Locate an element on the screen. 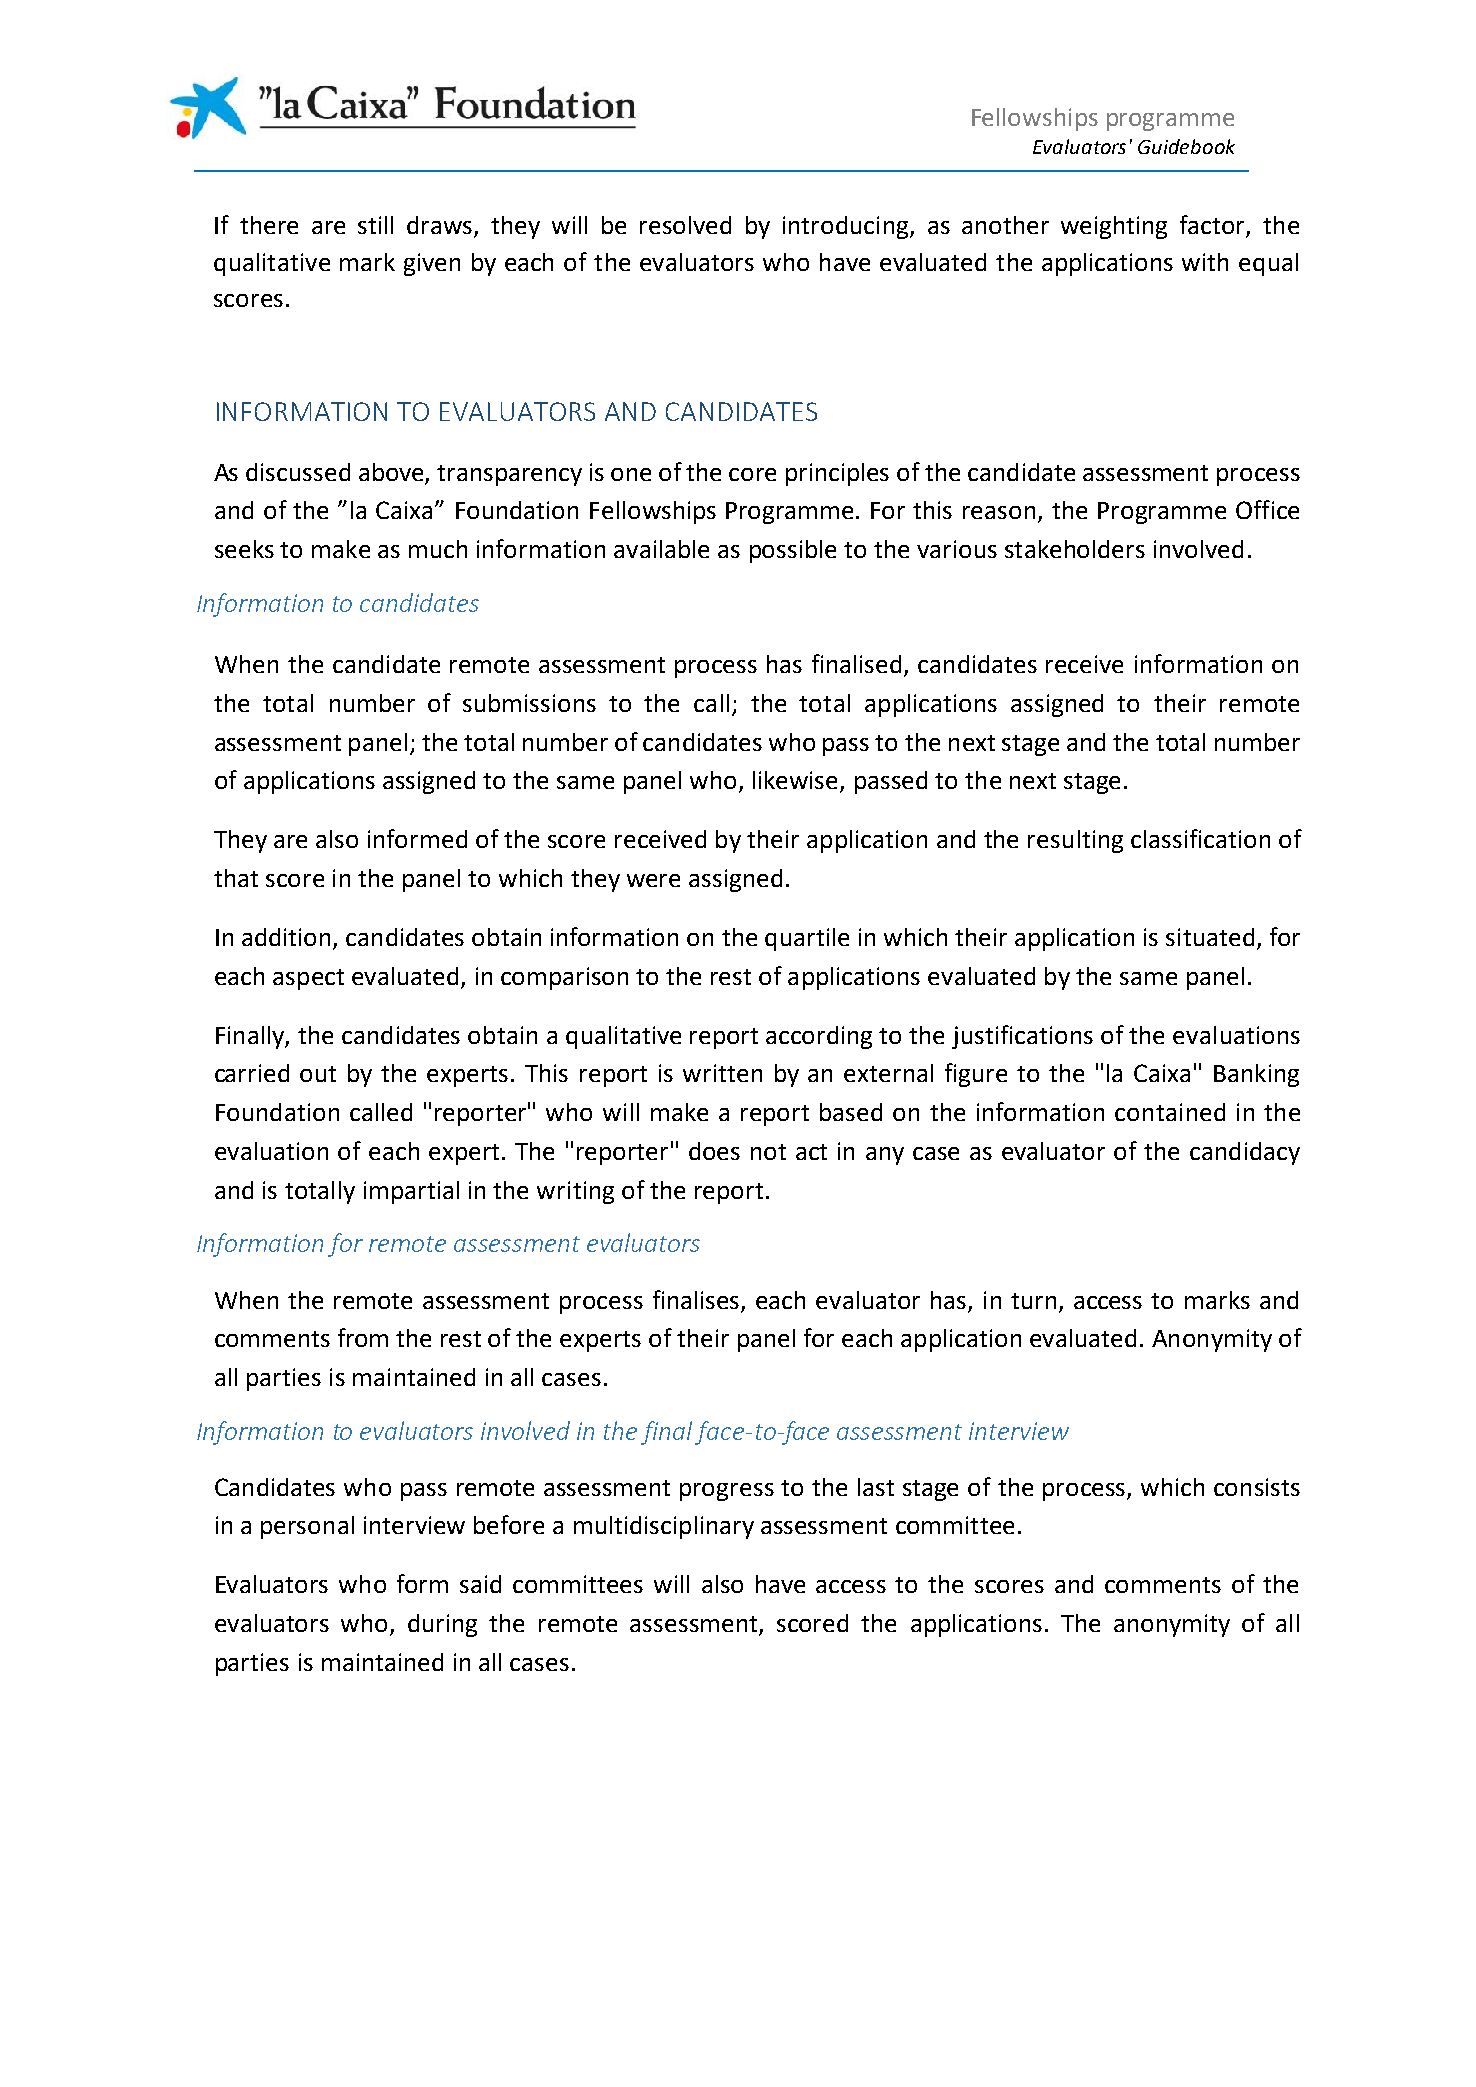 This screenshot has width=1476, height=2087. possible is located at coordinates (793, 551).
